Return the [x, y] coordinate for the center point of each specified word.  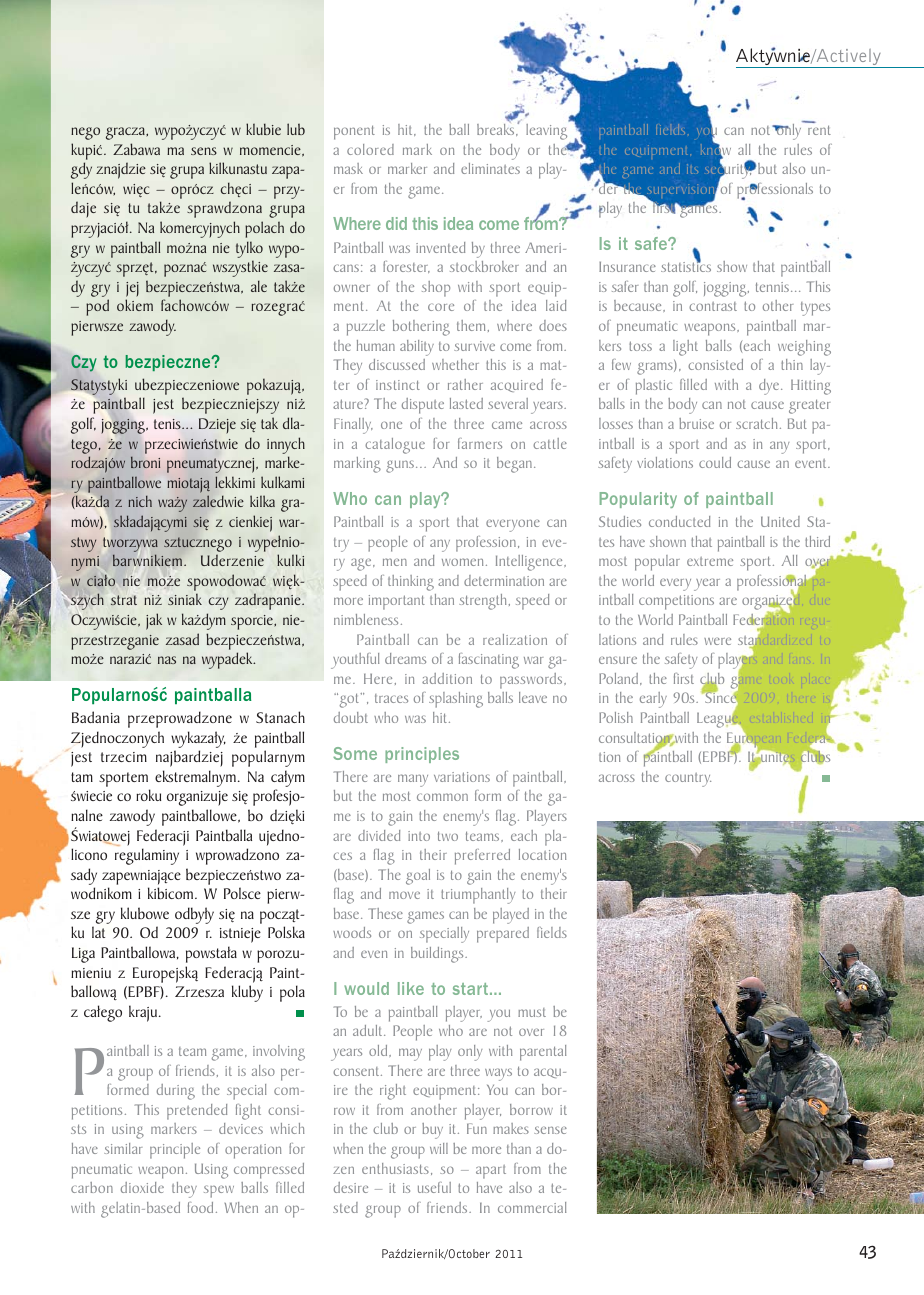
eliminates [490, 168]
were [717, 641]
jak [154, 621]
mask [348, 168]
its [692, 169]
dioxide [142, 1187]
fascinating [489, 661]
